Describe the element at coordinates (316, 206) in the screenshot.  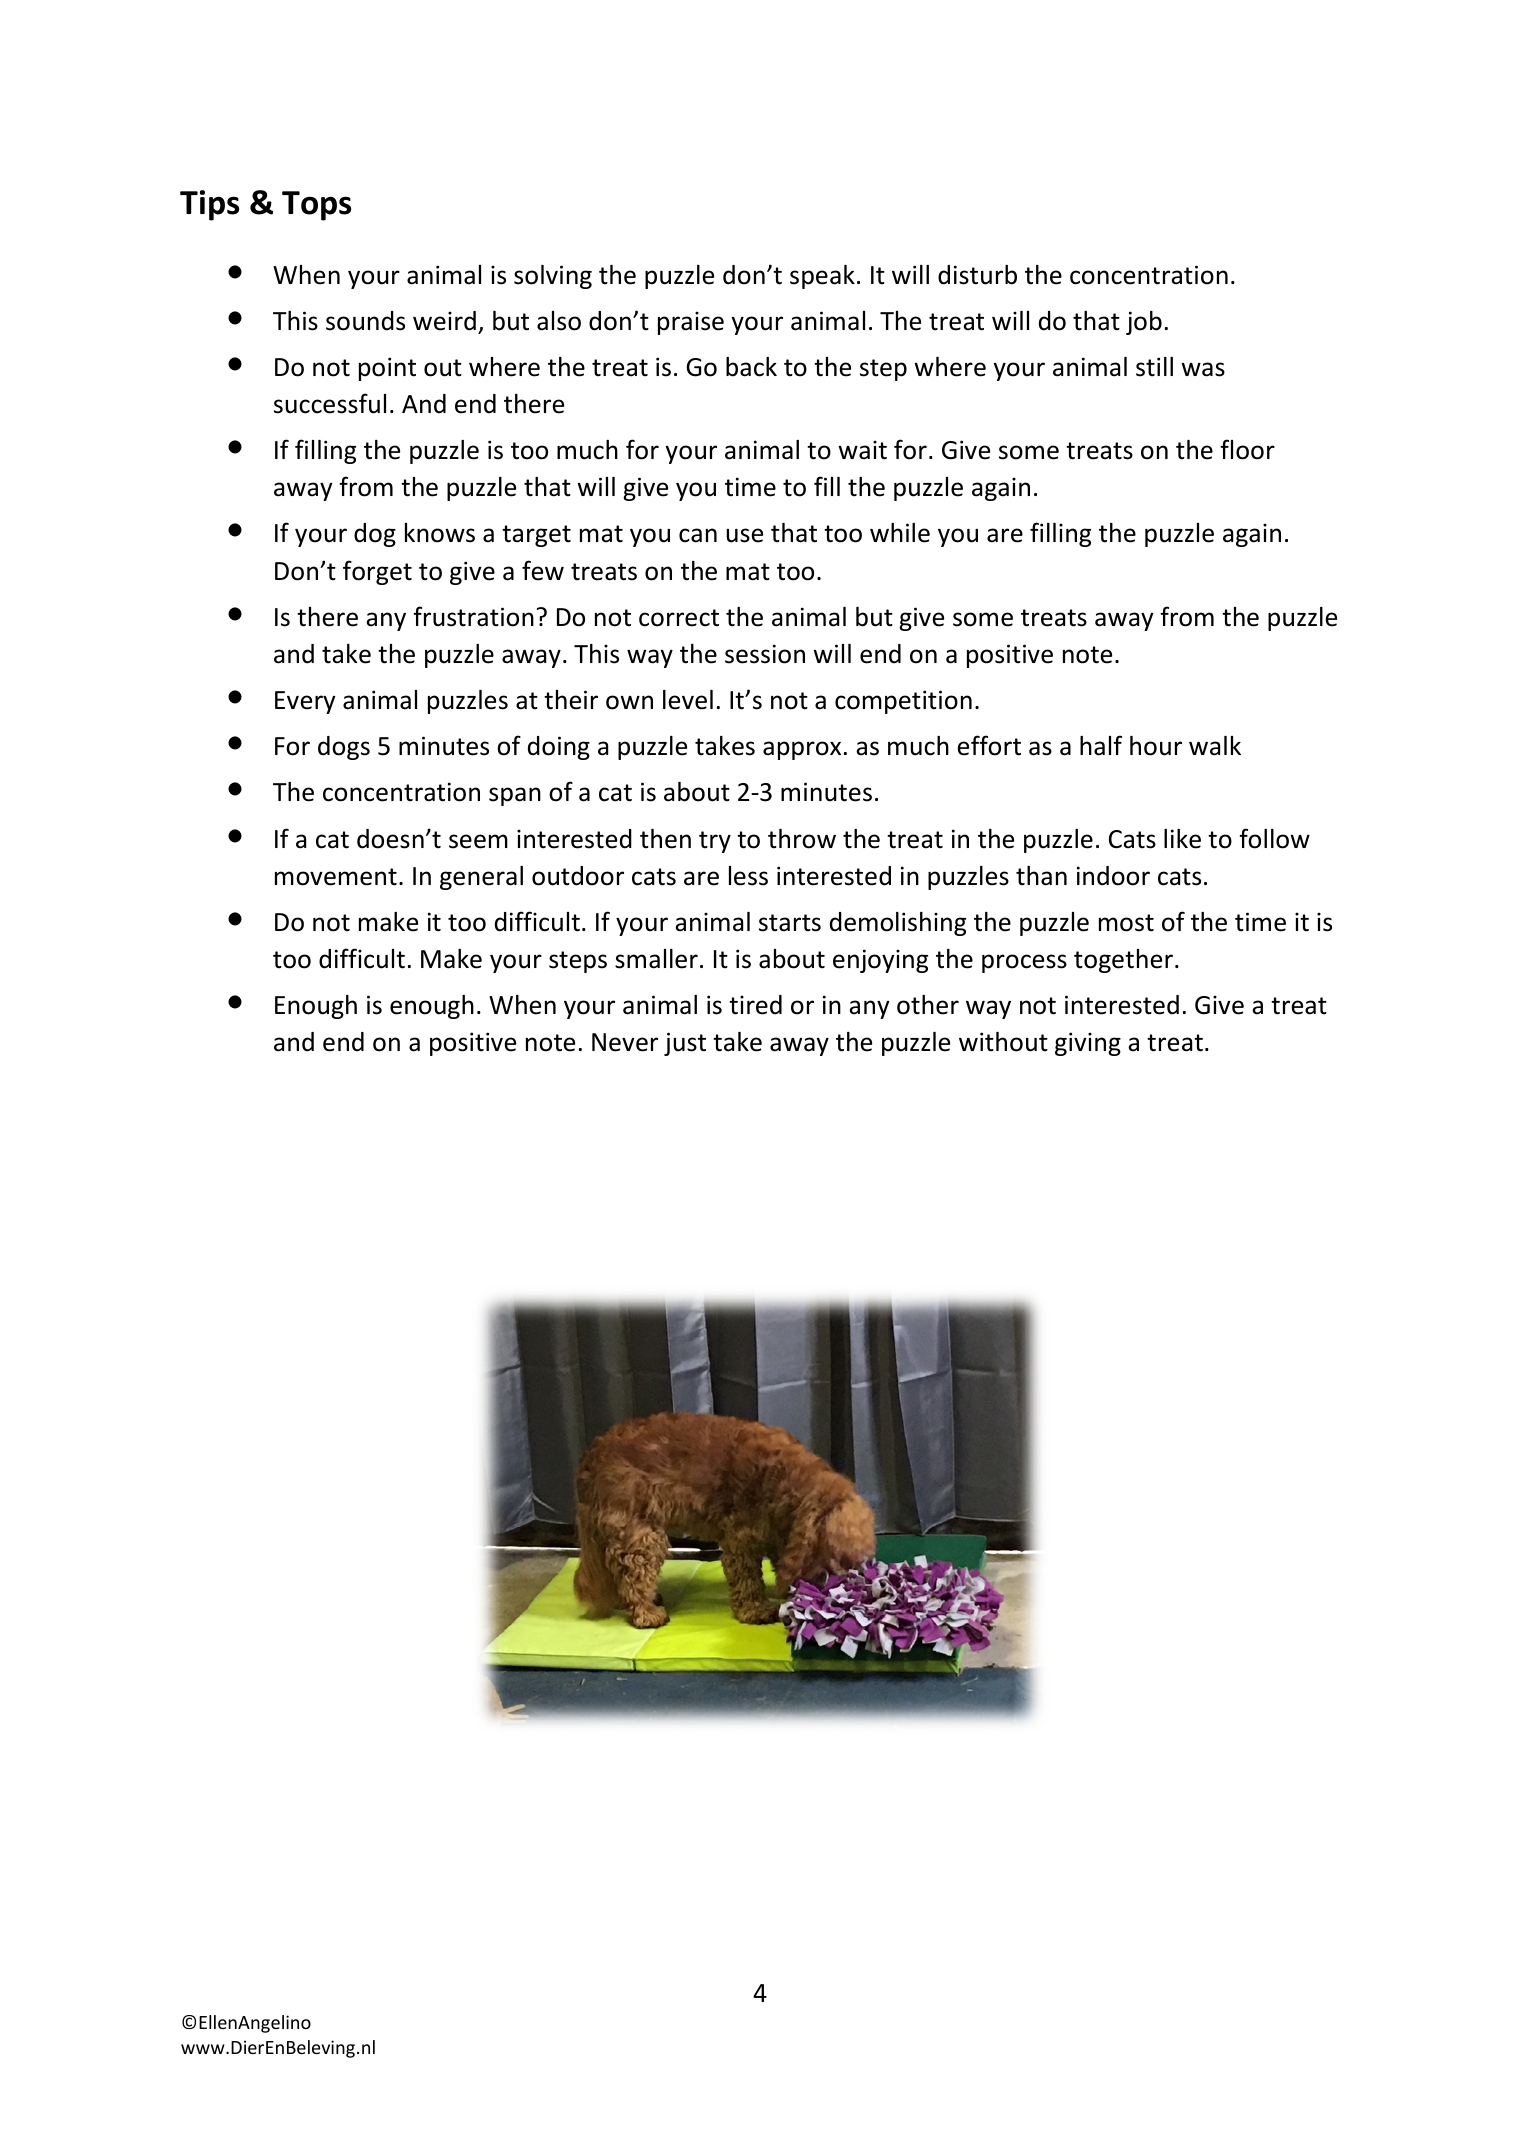
I see `Tops` at that location.
